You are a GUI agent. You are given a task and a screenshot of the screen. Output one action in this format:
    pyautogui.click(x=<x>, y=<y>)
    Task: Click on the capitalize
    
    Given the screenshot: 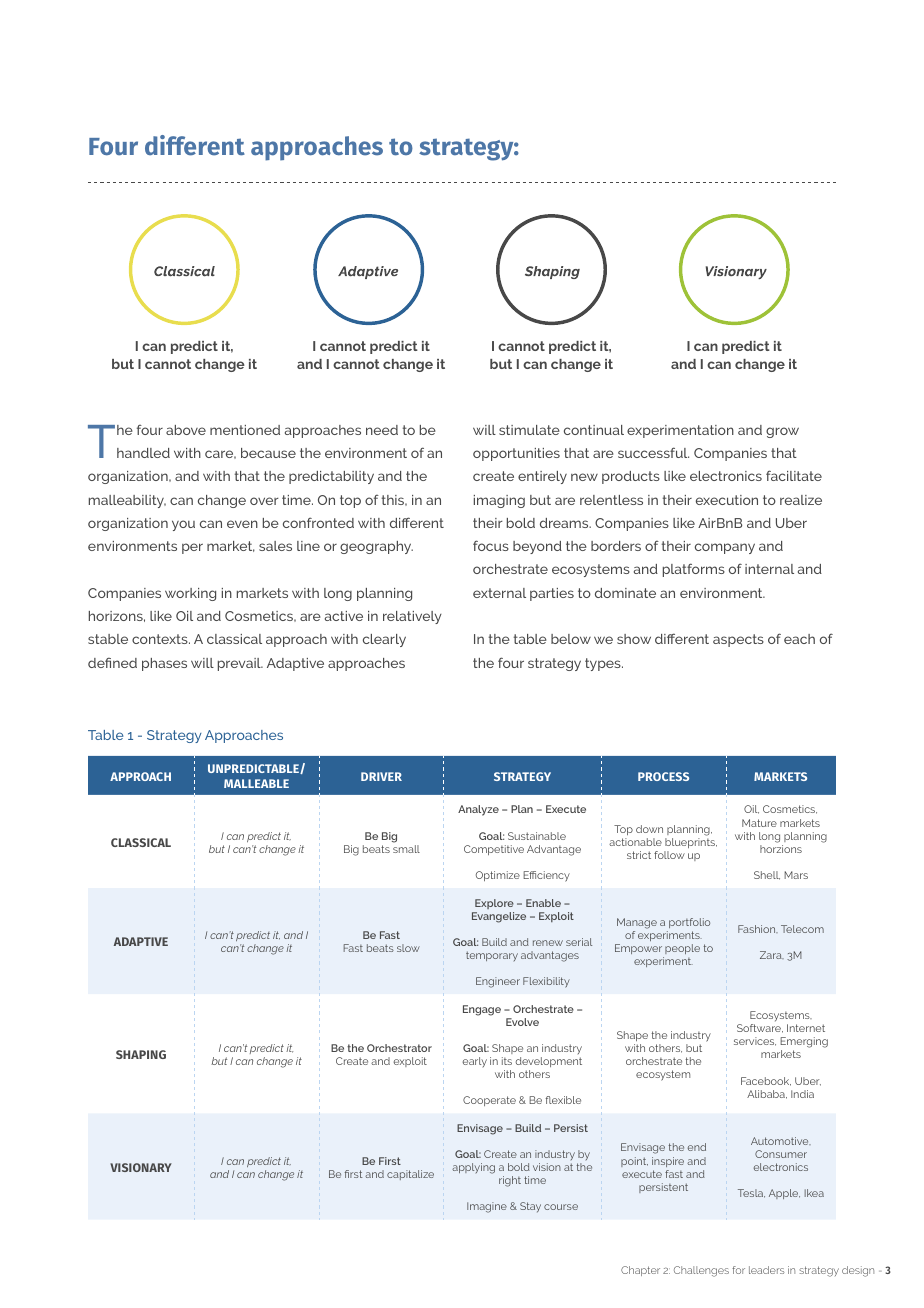 What is the action you would take?
    pyautogui.click(x=410, y=1175)
